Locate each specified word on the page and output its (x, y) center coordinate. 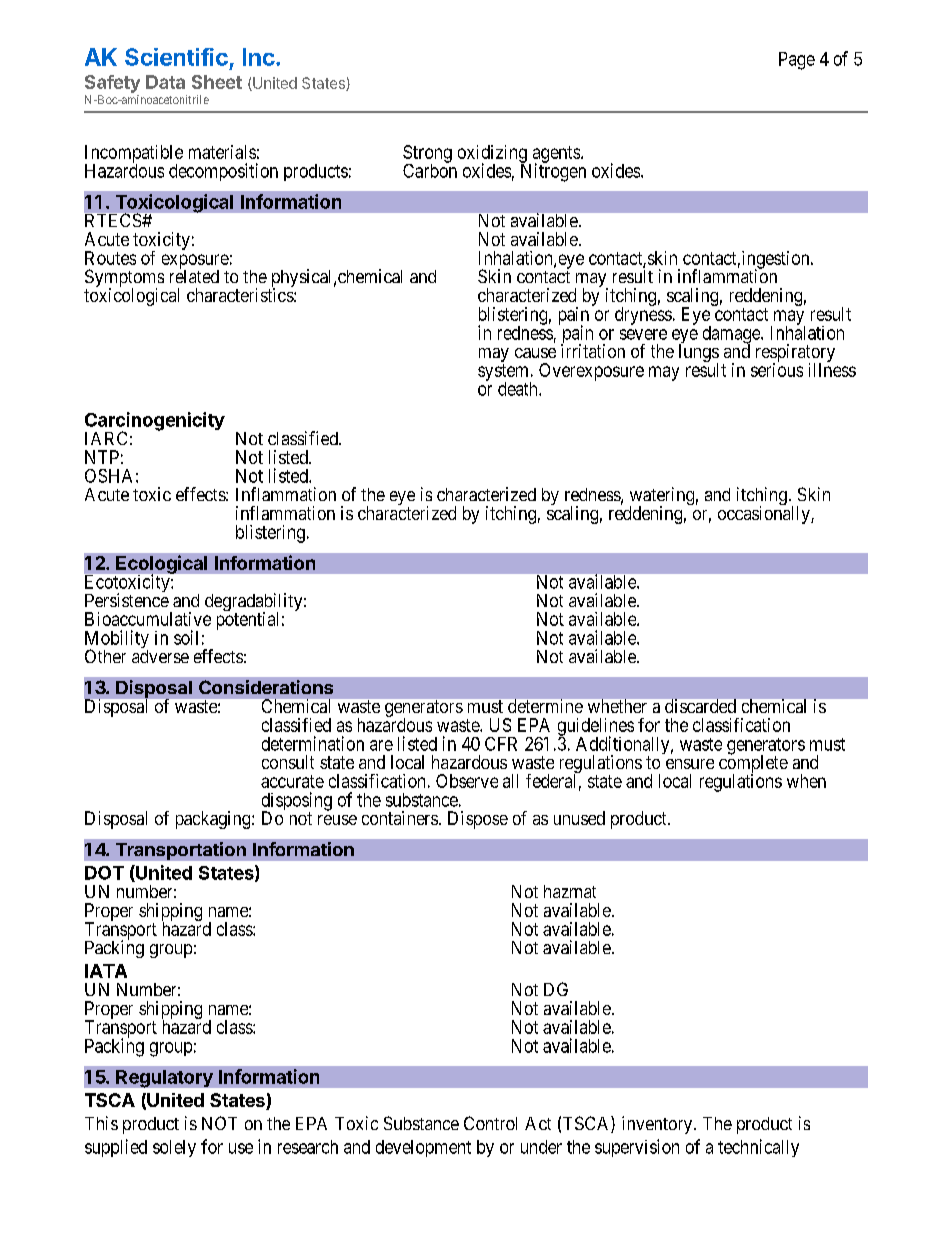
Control (490, 1123)
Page (797, 61)
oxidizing (492, 155)
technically (758, 1148)
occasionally (765, 515)
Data (165, 82)
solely (174, 1148)
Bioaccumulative (148, 619)
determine (545, 706)
